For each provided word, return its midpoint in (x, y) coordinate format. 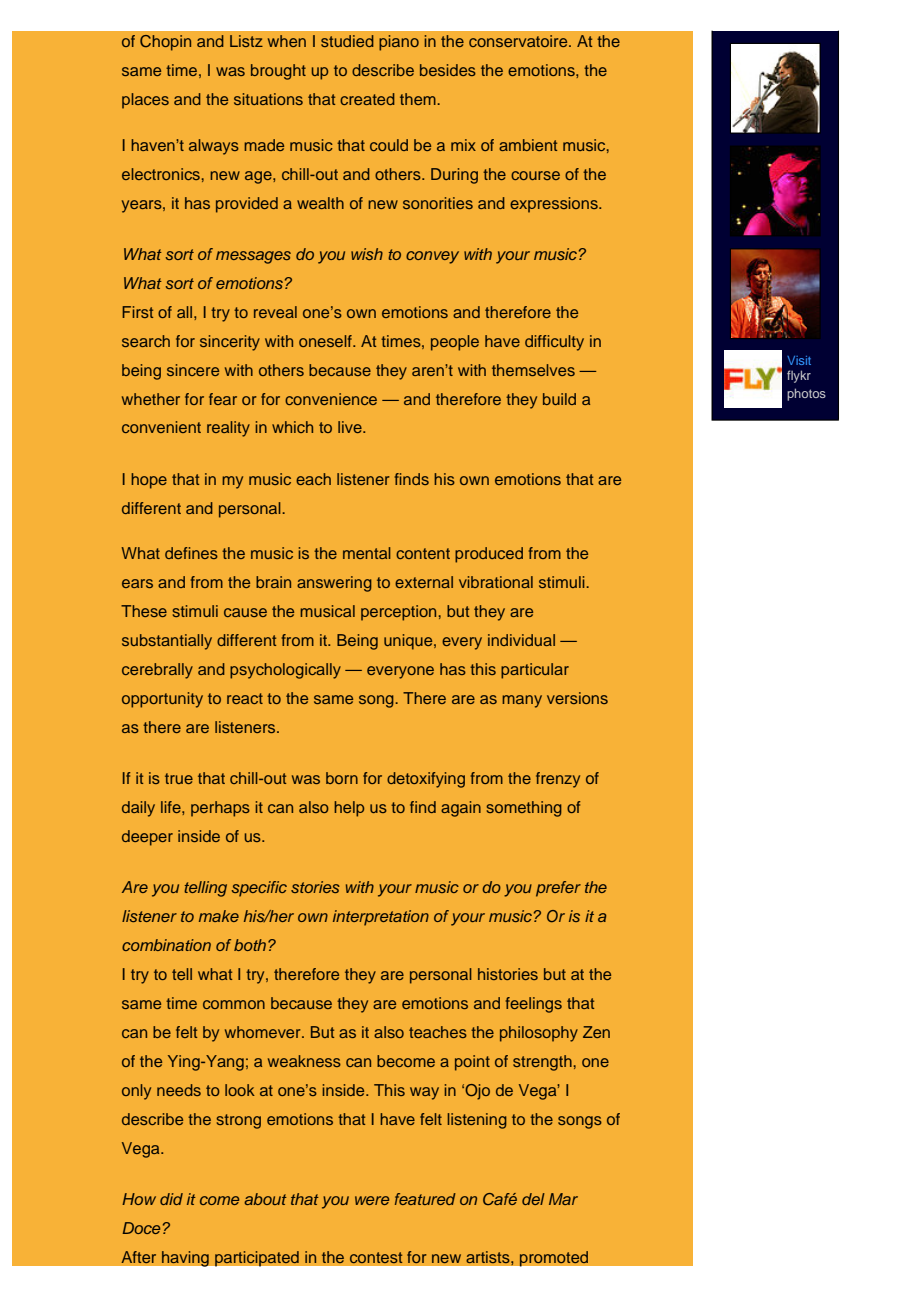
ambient (528, 145)
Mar (563, 1199)
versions (577, 698)
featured (425, 1199)
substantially (167, 642)
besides (448, 70)
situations (268, 99)
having (185, 1259)
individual (521, 640)
